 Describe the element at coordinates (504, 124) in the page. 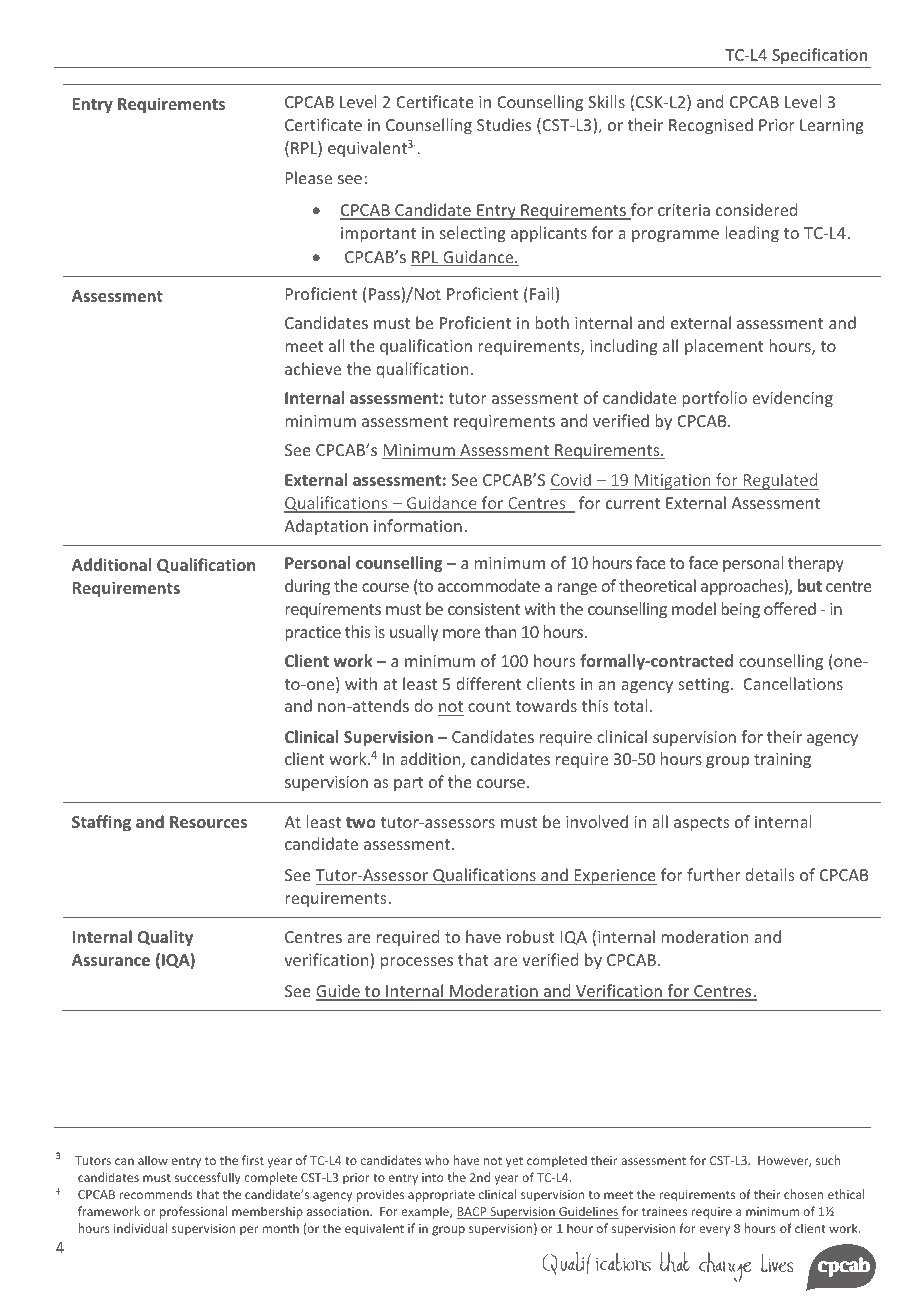

I see `Studies` at that location.
